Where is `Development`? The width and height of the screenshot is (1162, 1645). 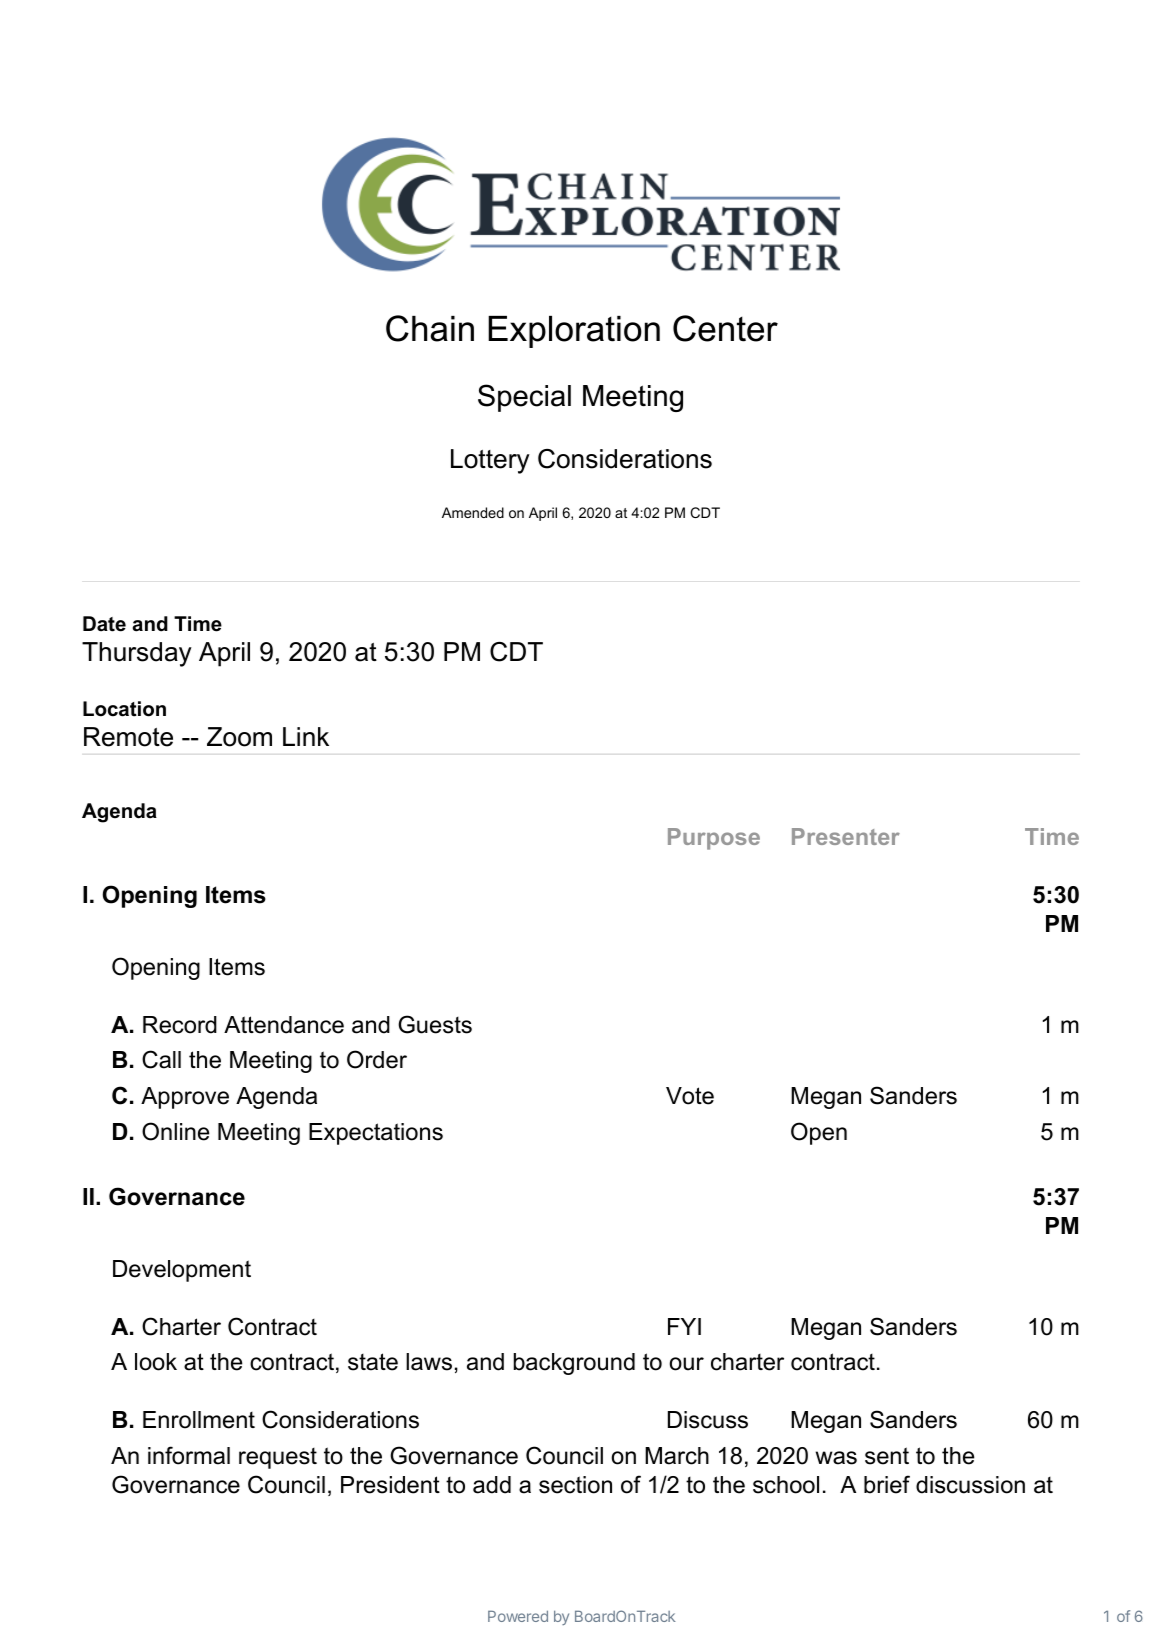 Development is located at coordinates (182, 1271).
